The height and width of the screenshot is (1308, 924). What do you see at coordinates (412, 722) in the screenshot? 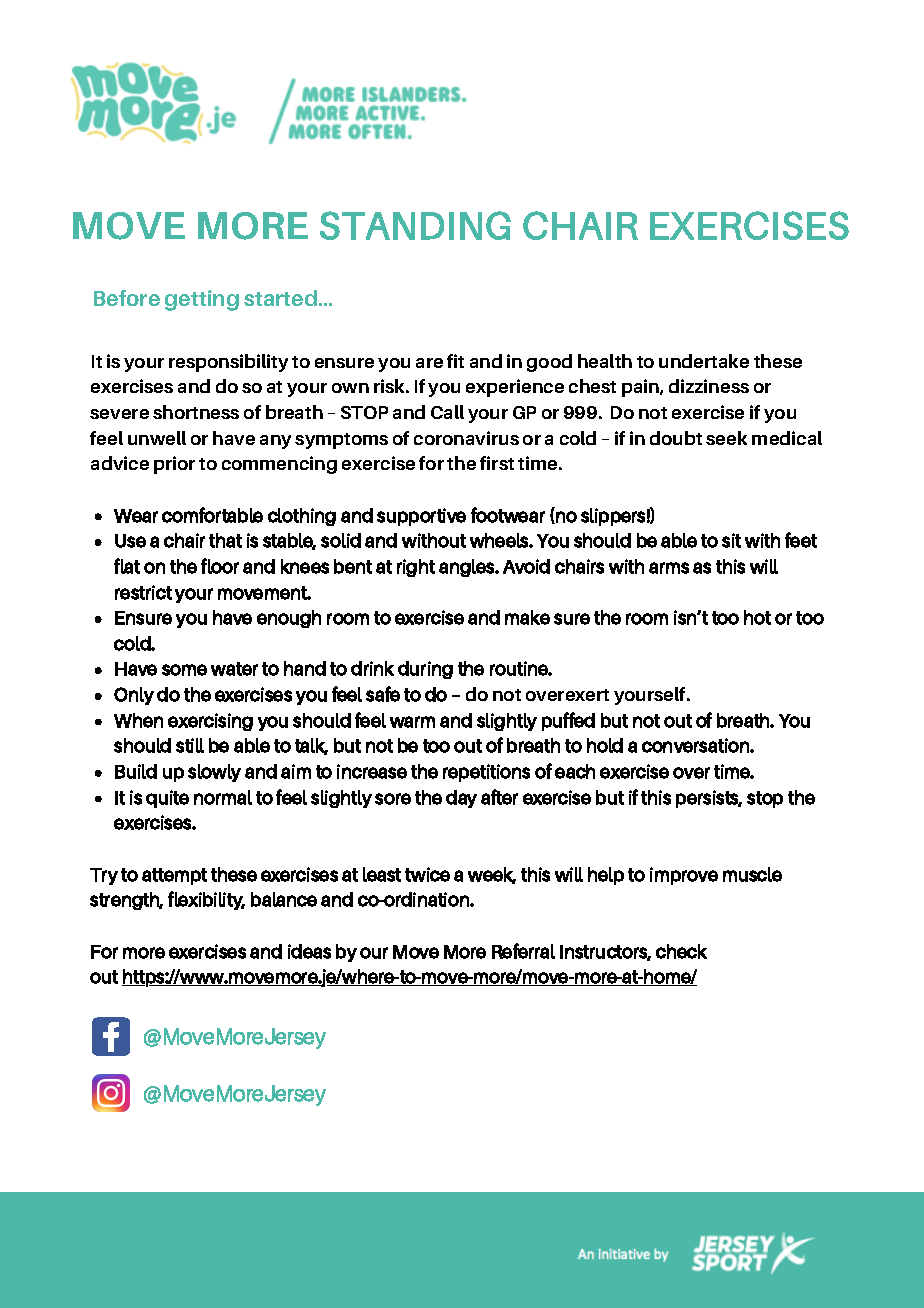
I see `warm` at bounding box center [412, 722].
